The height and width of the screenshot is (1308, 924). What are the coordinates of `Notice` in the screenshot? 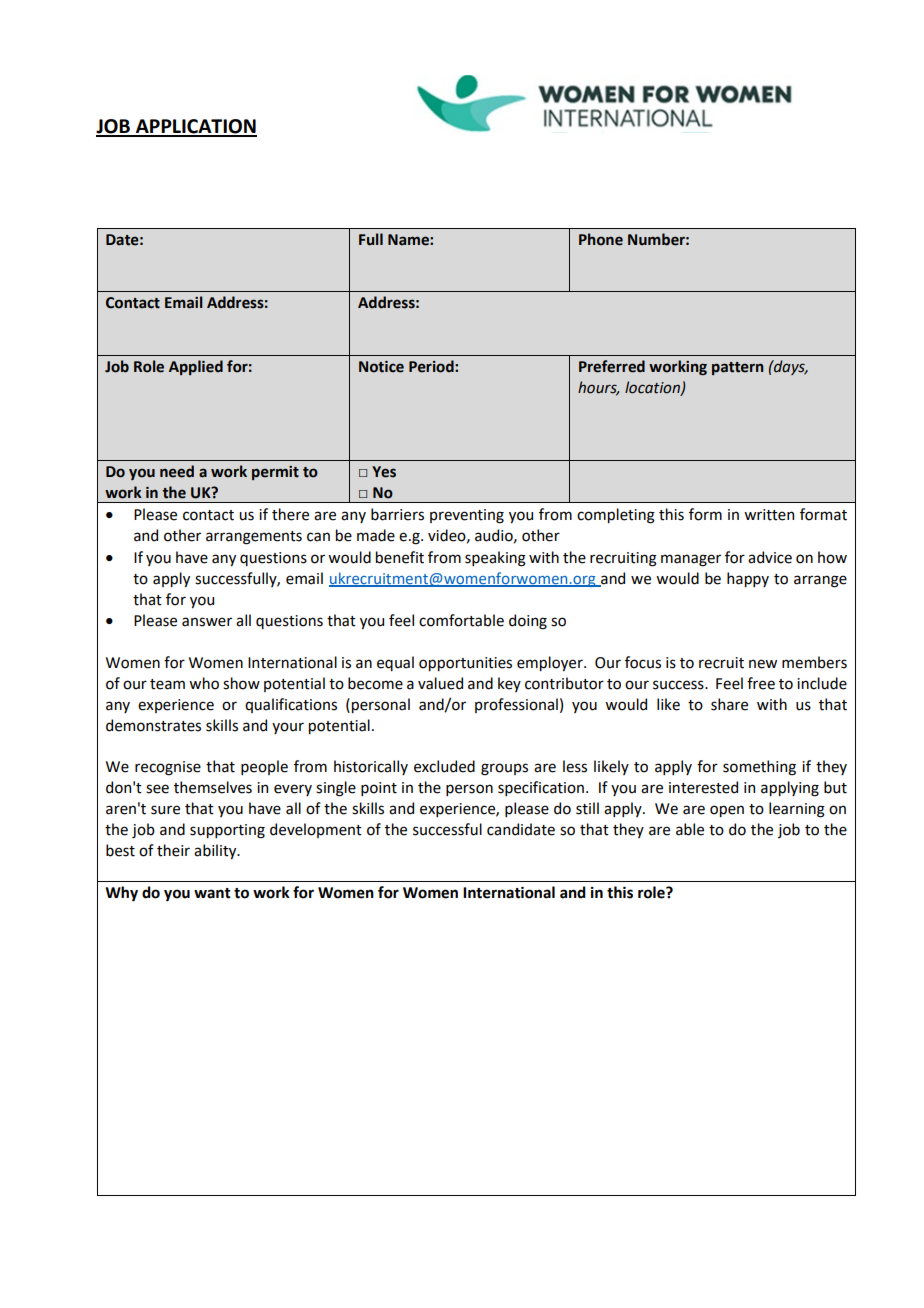 It's located at (381, 367).
